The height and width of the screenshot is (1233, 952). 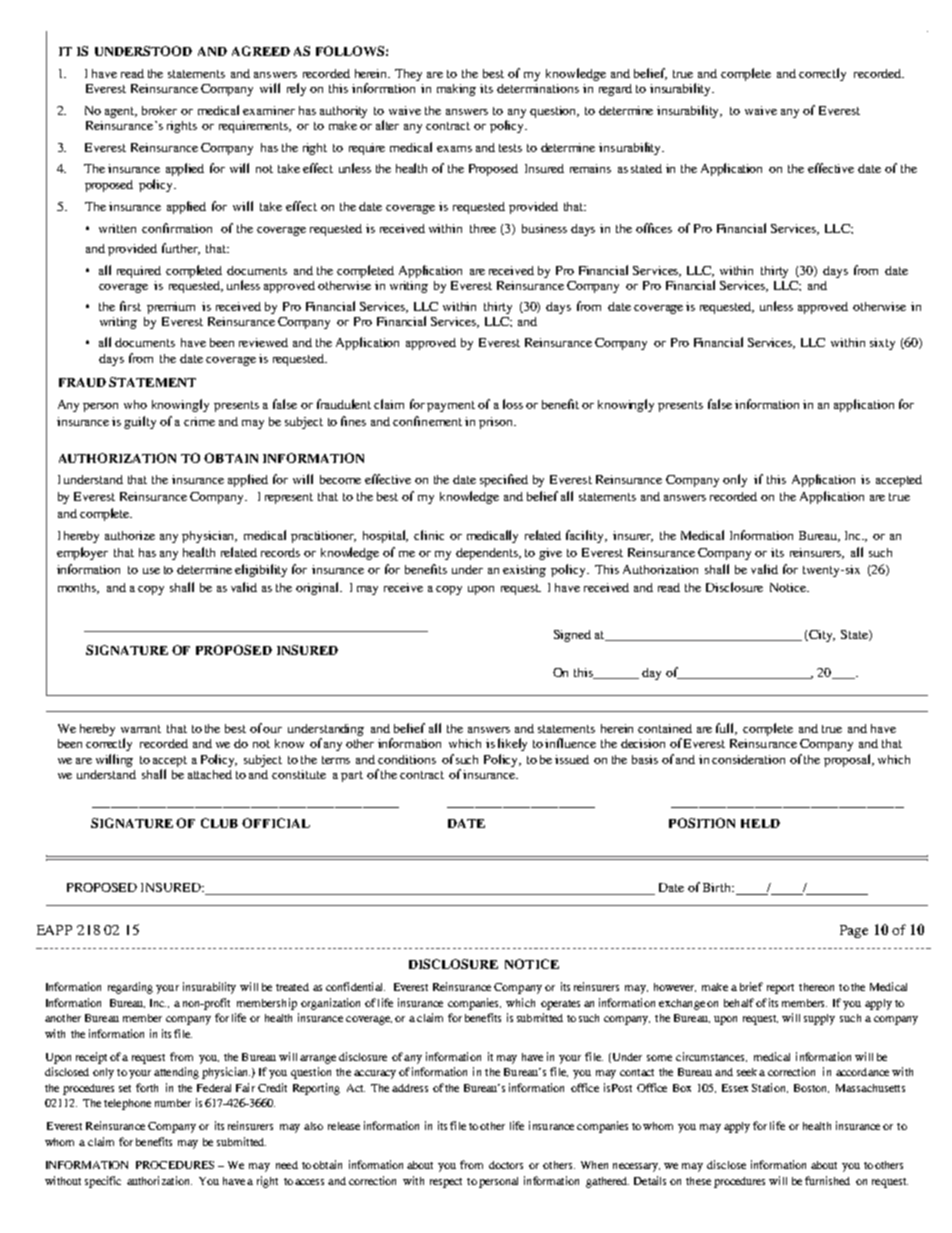 I want to click on number, so click(x=173, y=1103).
